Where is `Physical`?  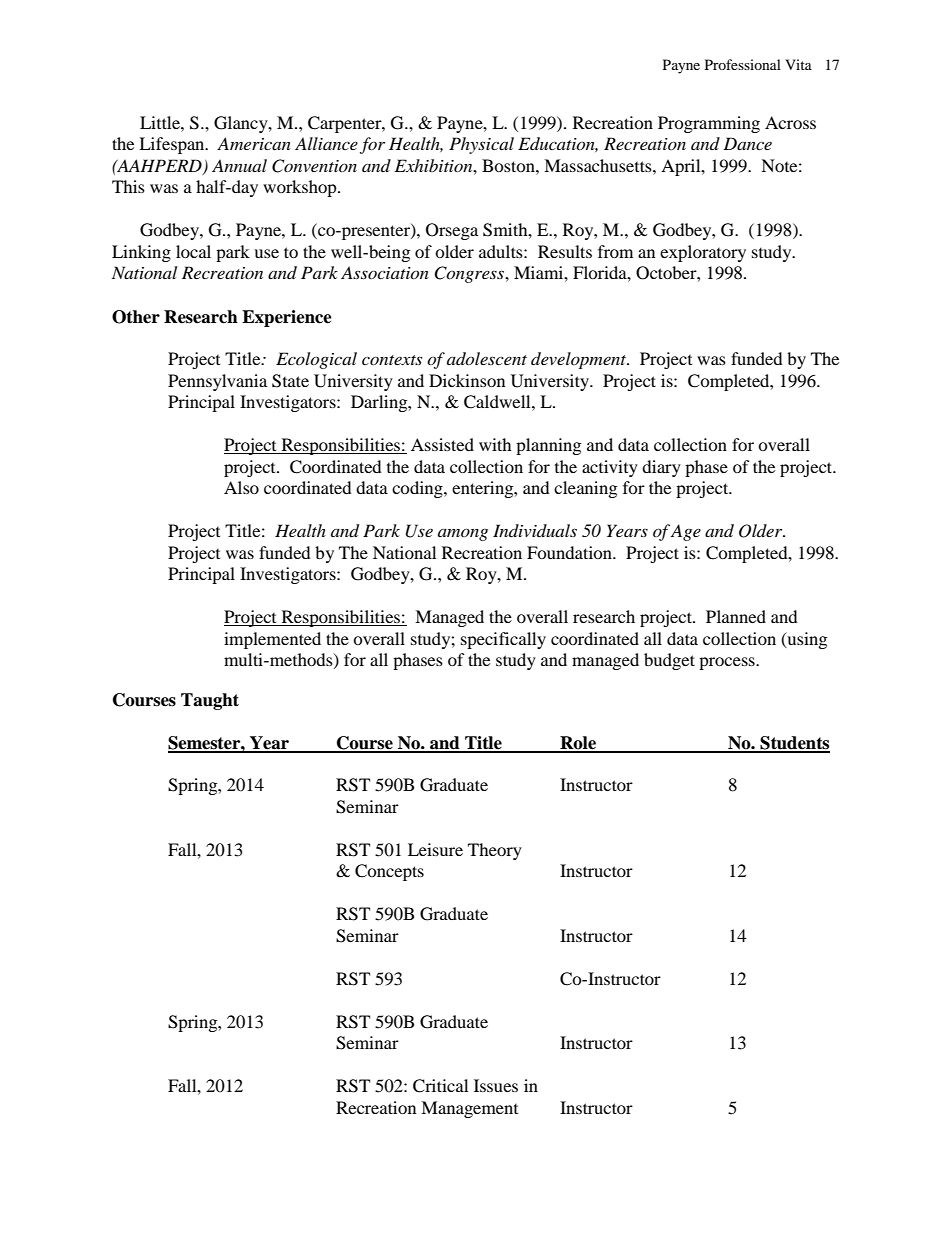
Physical is located at coordinates (481, 145).
